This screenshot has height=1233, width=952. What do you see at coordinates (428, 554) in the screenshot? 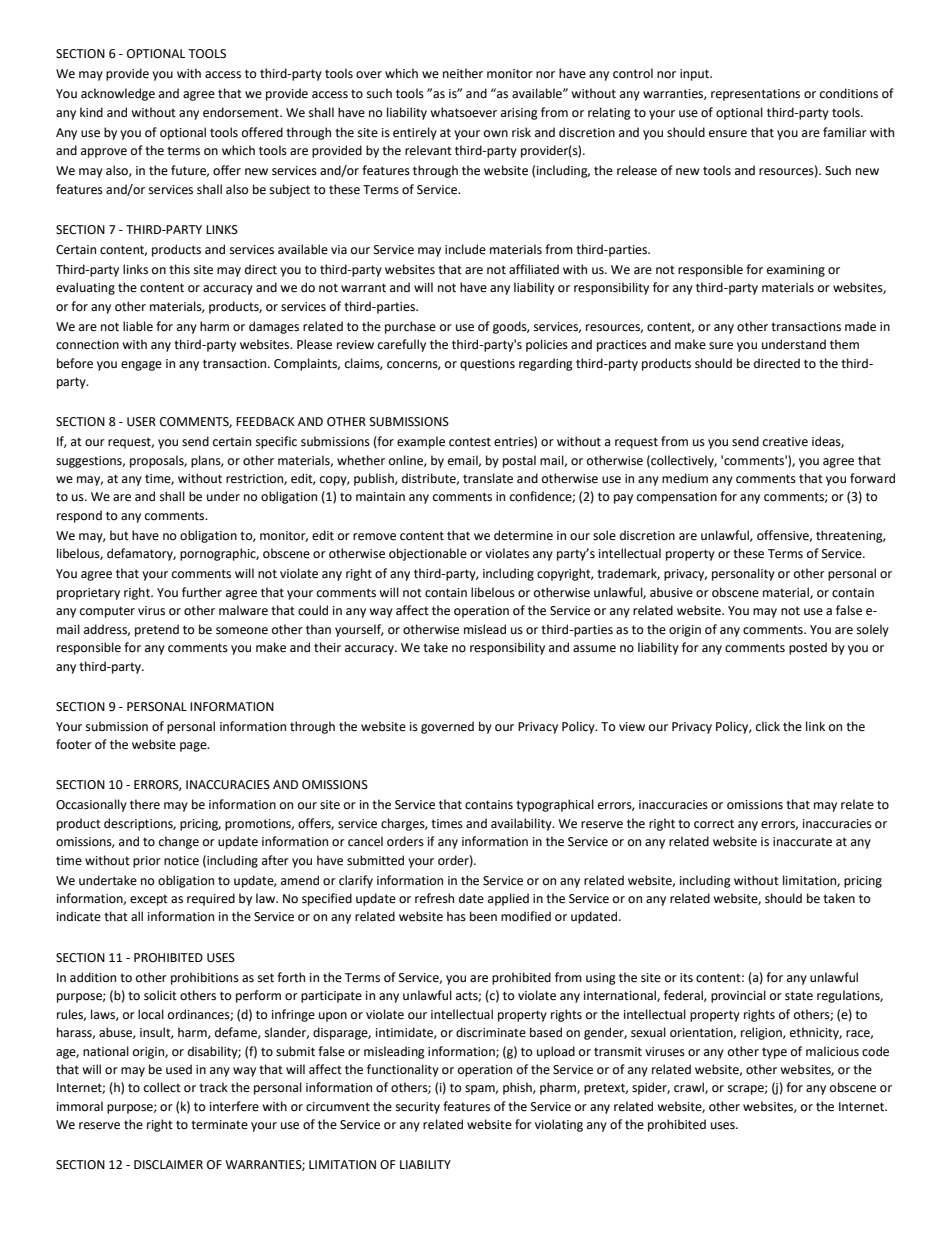
I see `objectionable` at bounding box center [428, 554].
